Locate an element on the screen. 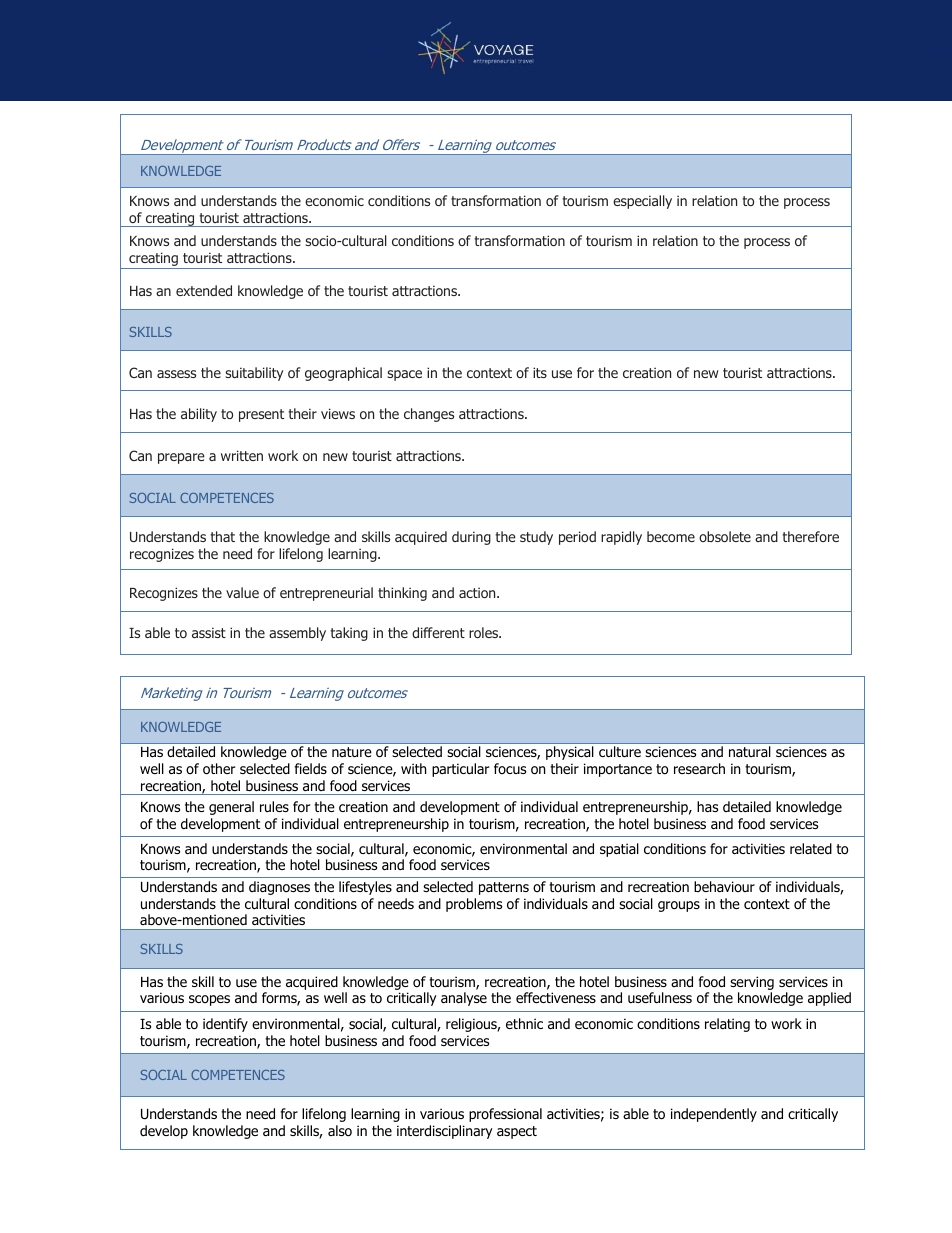 The width and height of the screenshot is (952, 1233). changes is located at coordinates (429, 415).
